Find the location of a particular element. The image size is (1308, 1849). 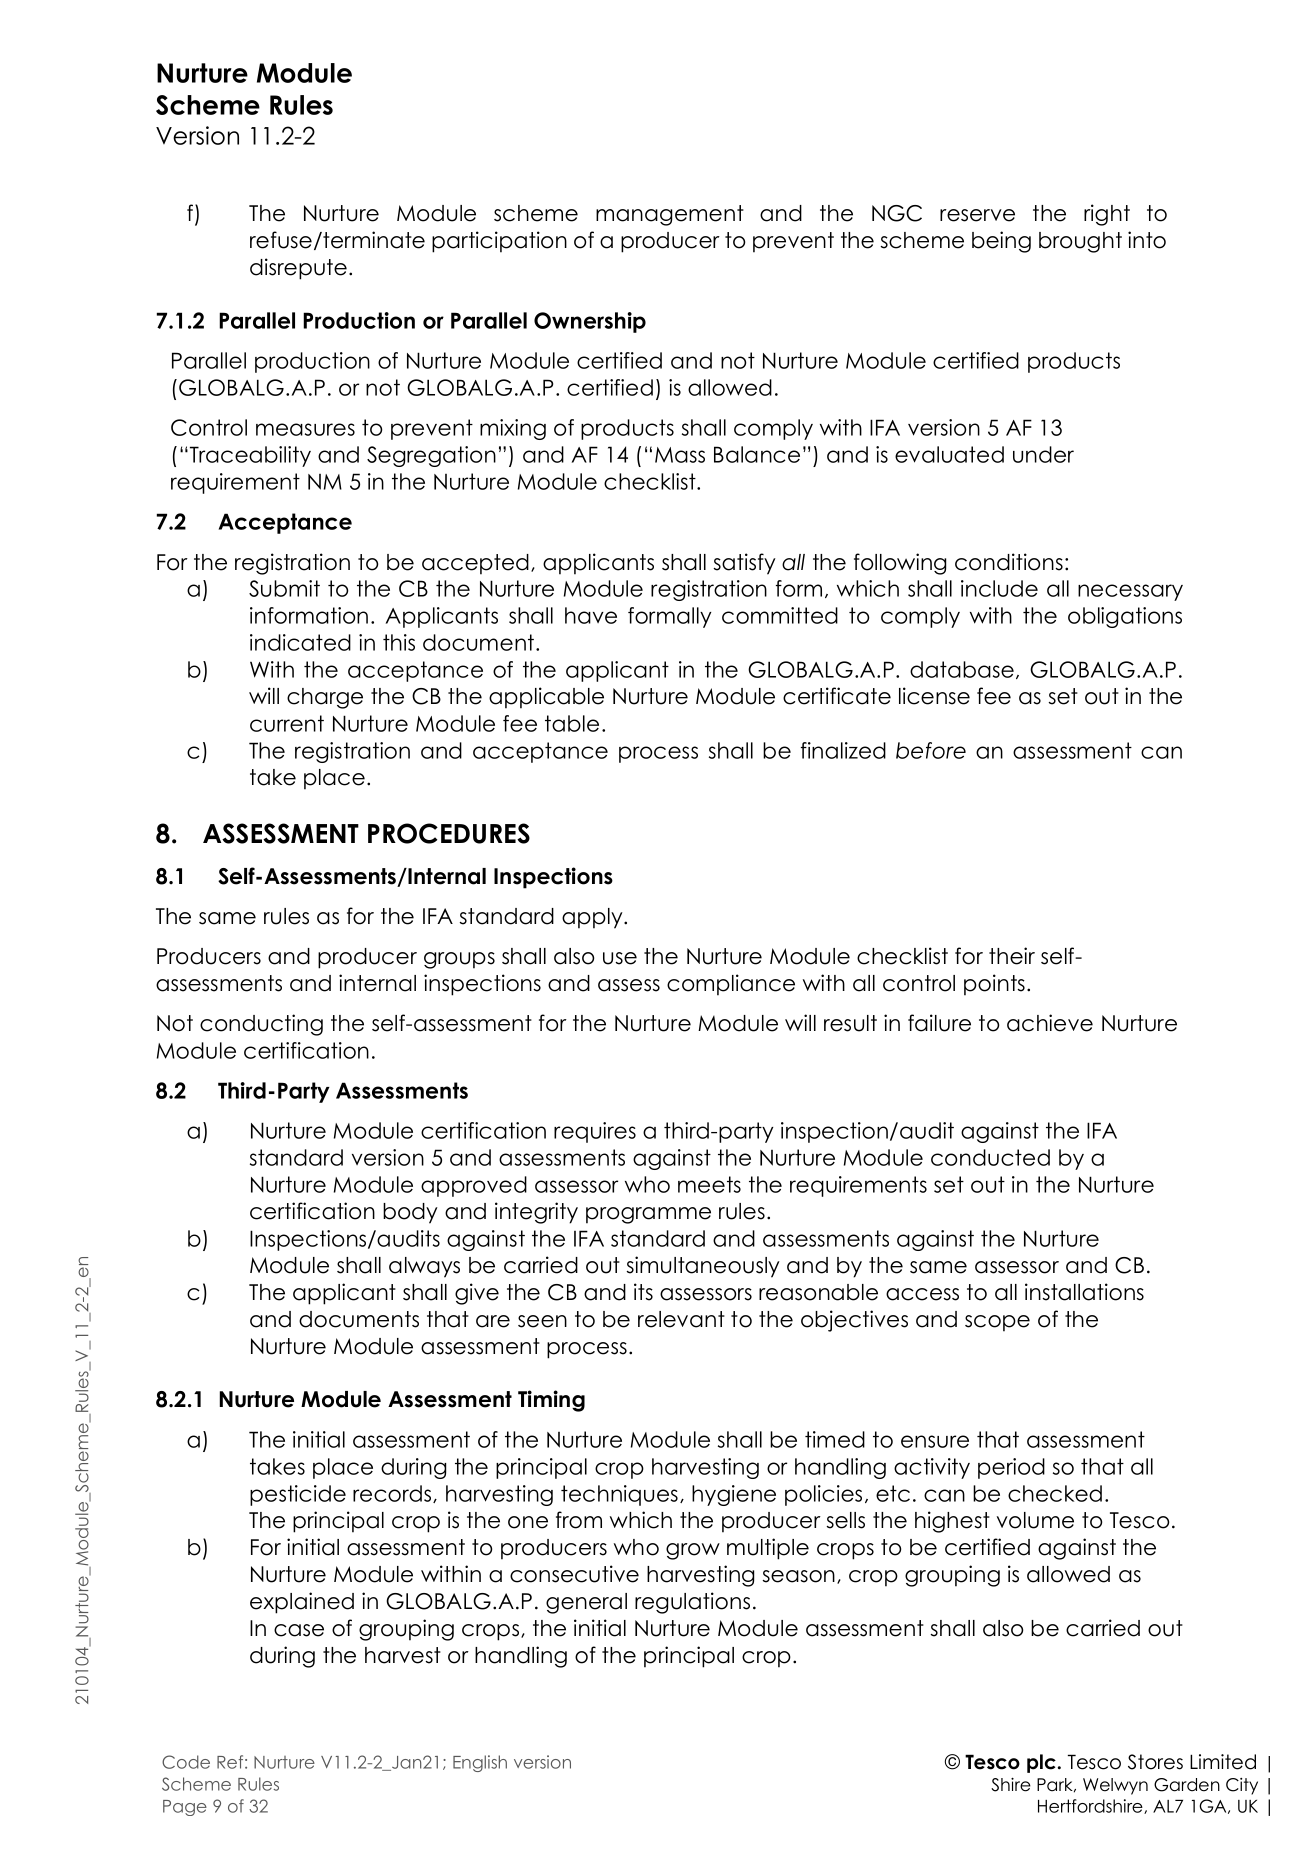

into is located at coordinates (1147, 240).
